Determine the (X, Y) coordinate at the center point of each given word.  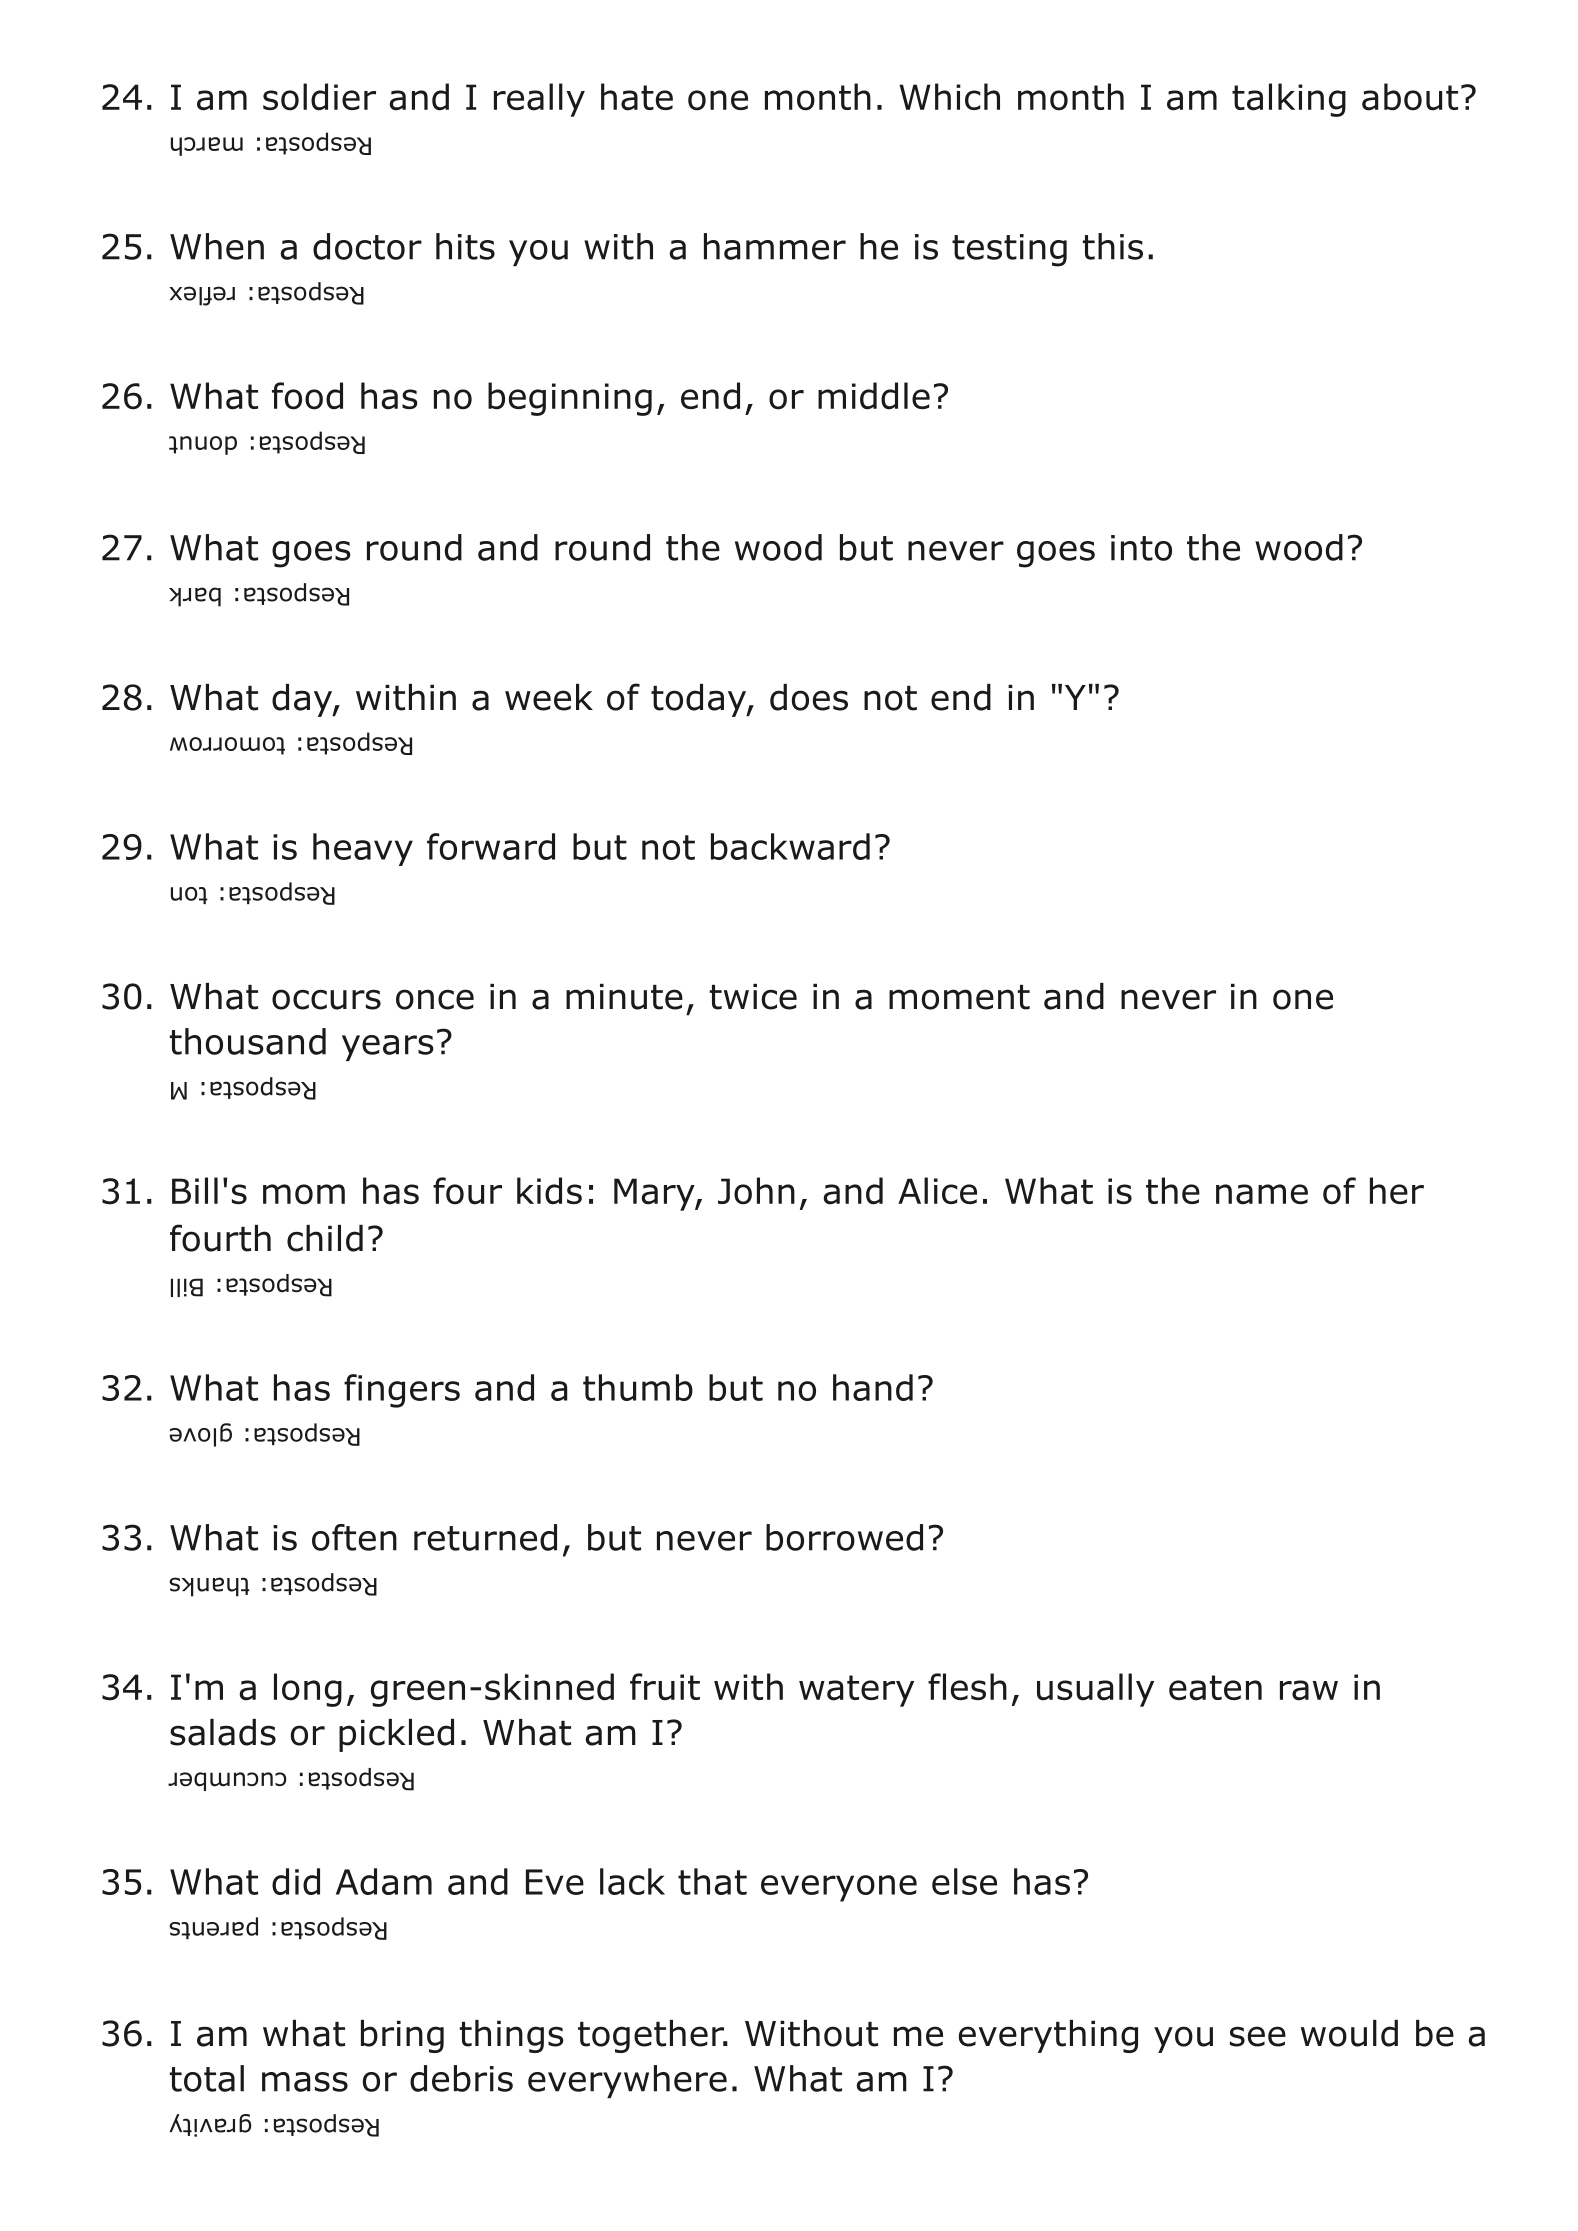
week (549, 697)
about (1410, 97)
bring (402, 2036)
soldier (319, 97)
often (354, 1537)
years (388, 1048)
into (1141, 548)
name (1262, 1194)
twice (753, 997)
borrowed (844, 1537)
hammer (775, 246)
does (809, 697)
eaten (1215, 1688)
